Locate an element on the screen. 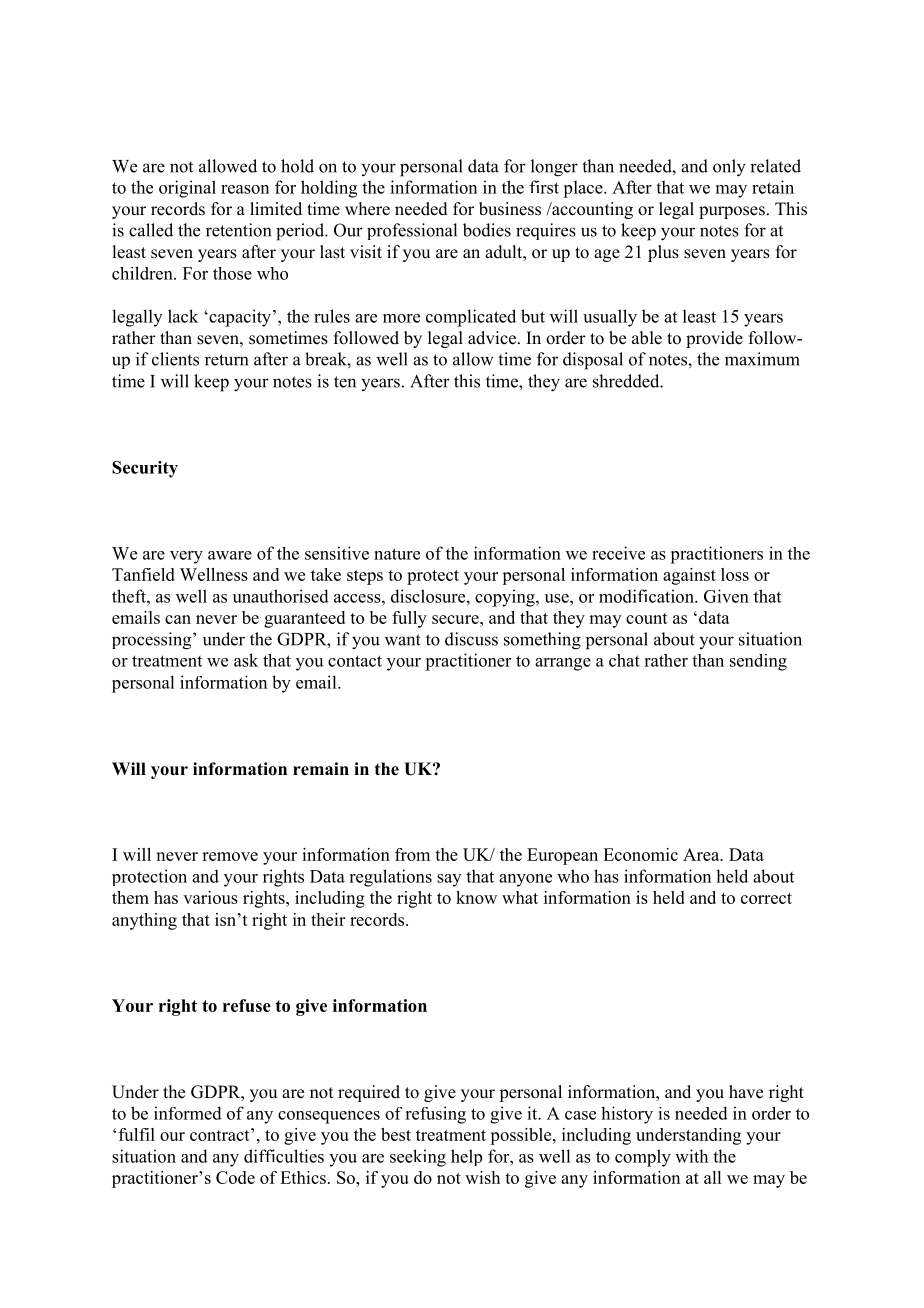 The width and height of the screenshot is (924, 1308). purposes is located at coordinates (732, 212).
